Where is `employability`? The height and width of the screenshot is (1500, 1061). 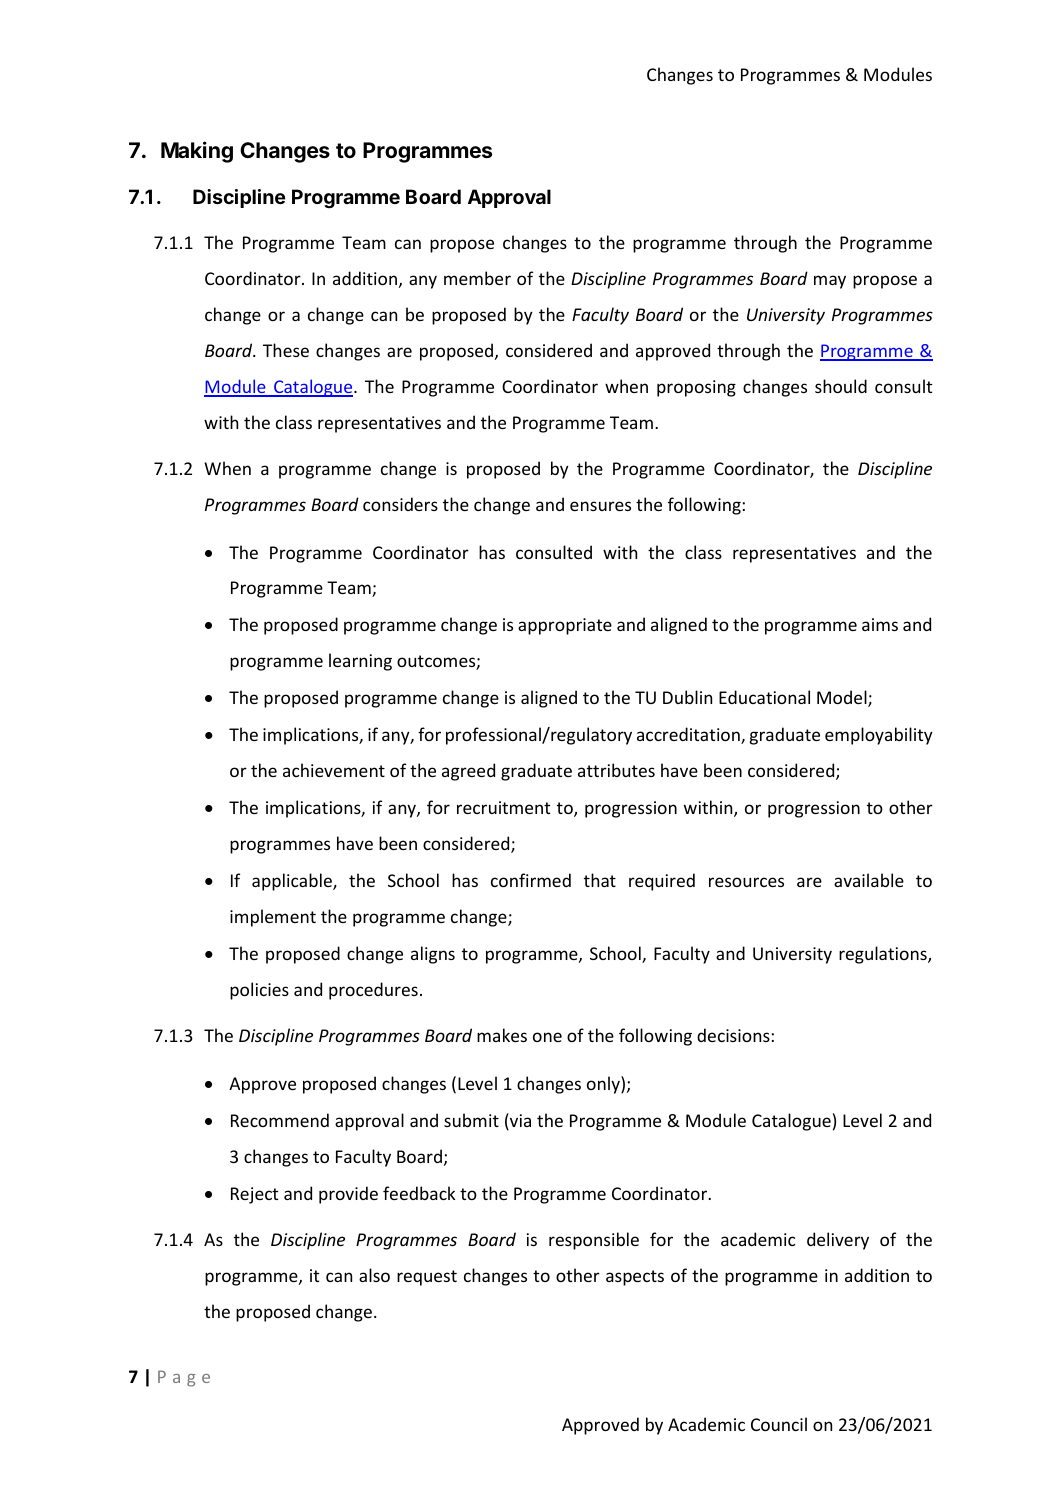
employability is located at coordinates (879, 736).
